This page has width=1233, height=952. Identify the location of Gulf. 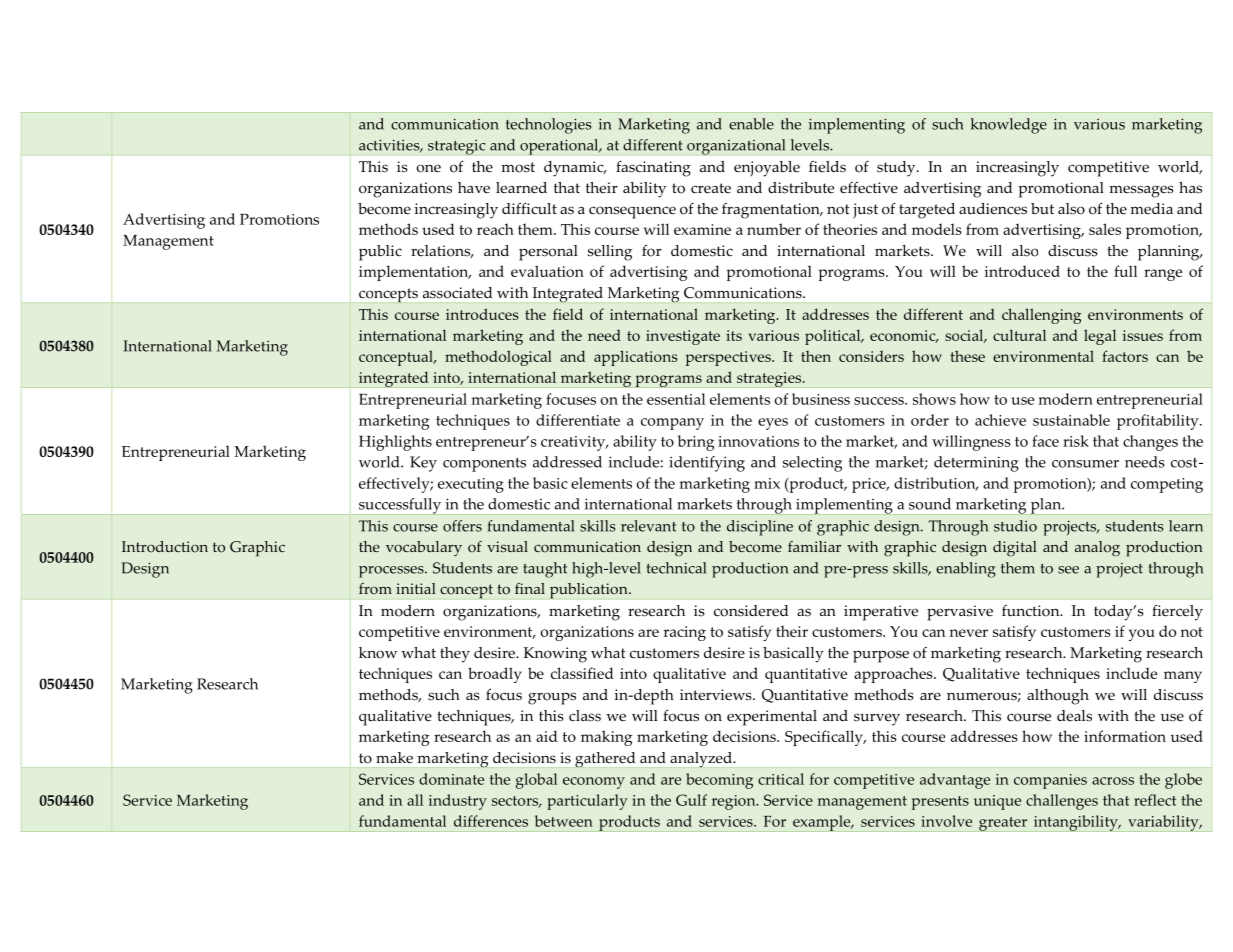
(691, 800).
